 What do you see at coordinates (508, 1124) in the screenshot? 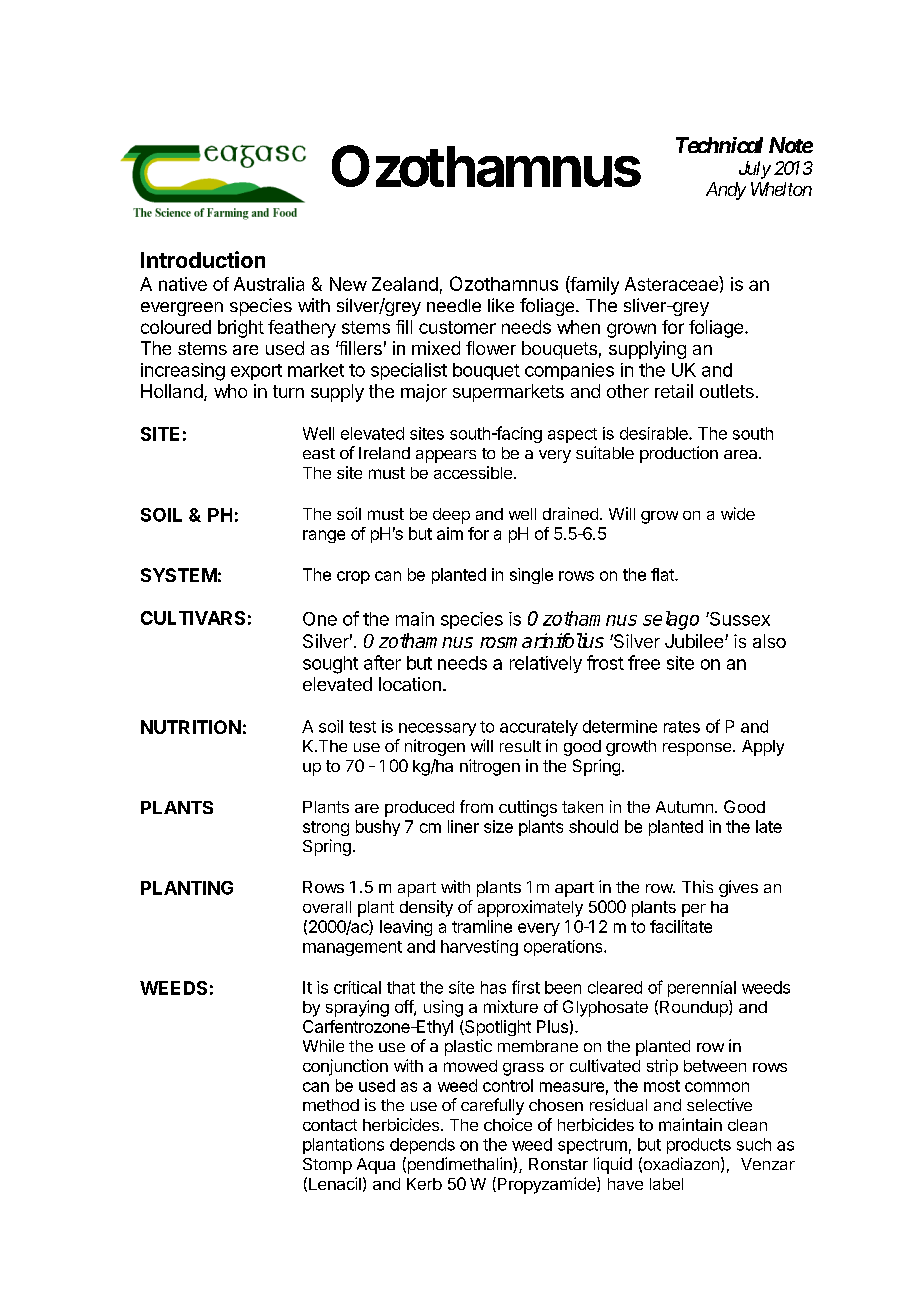
I see `choice` at bounding box center [508, 1124].
